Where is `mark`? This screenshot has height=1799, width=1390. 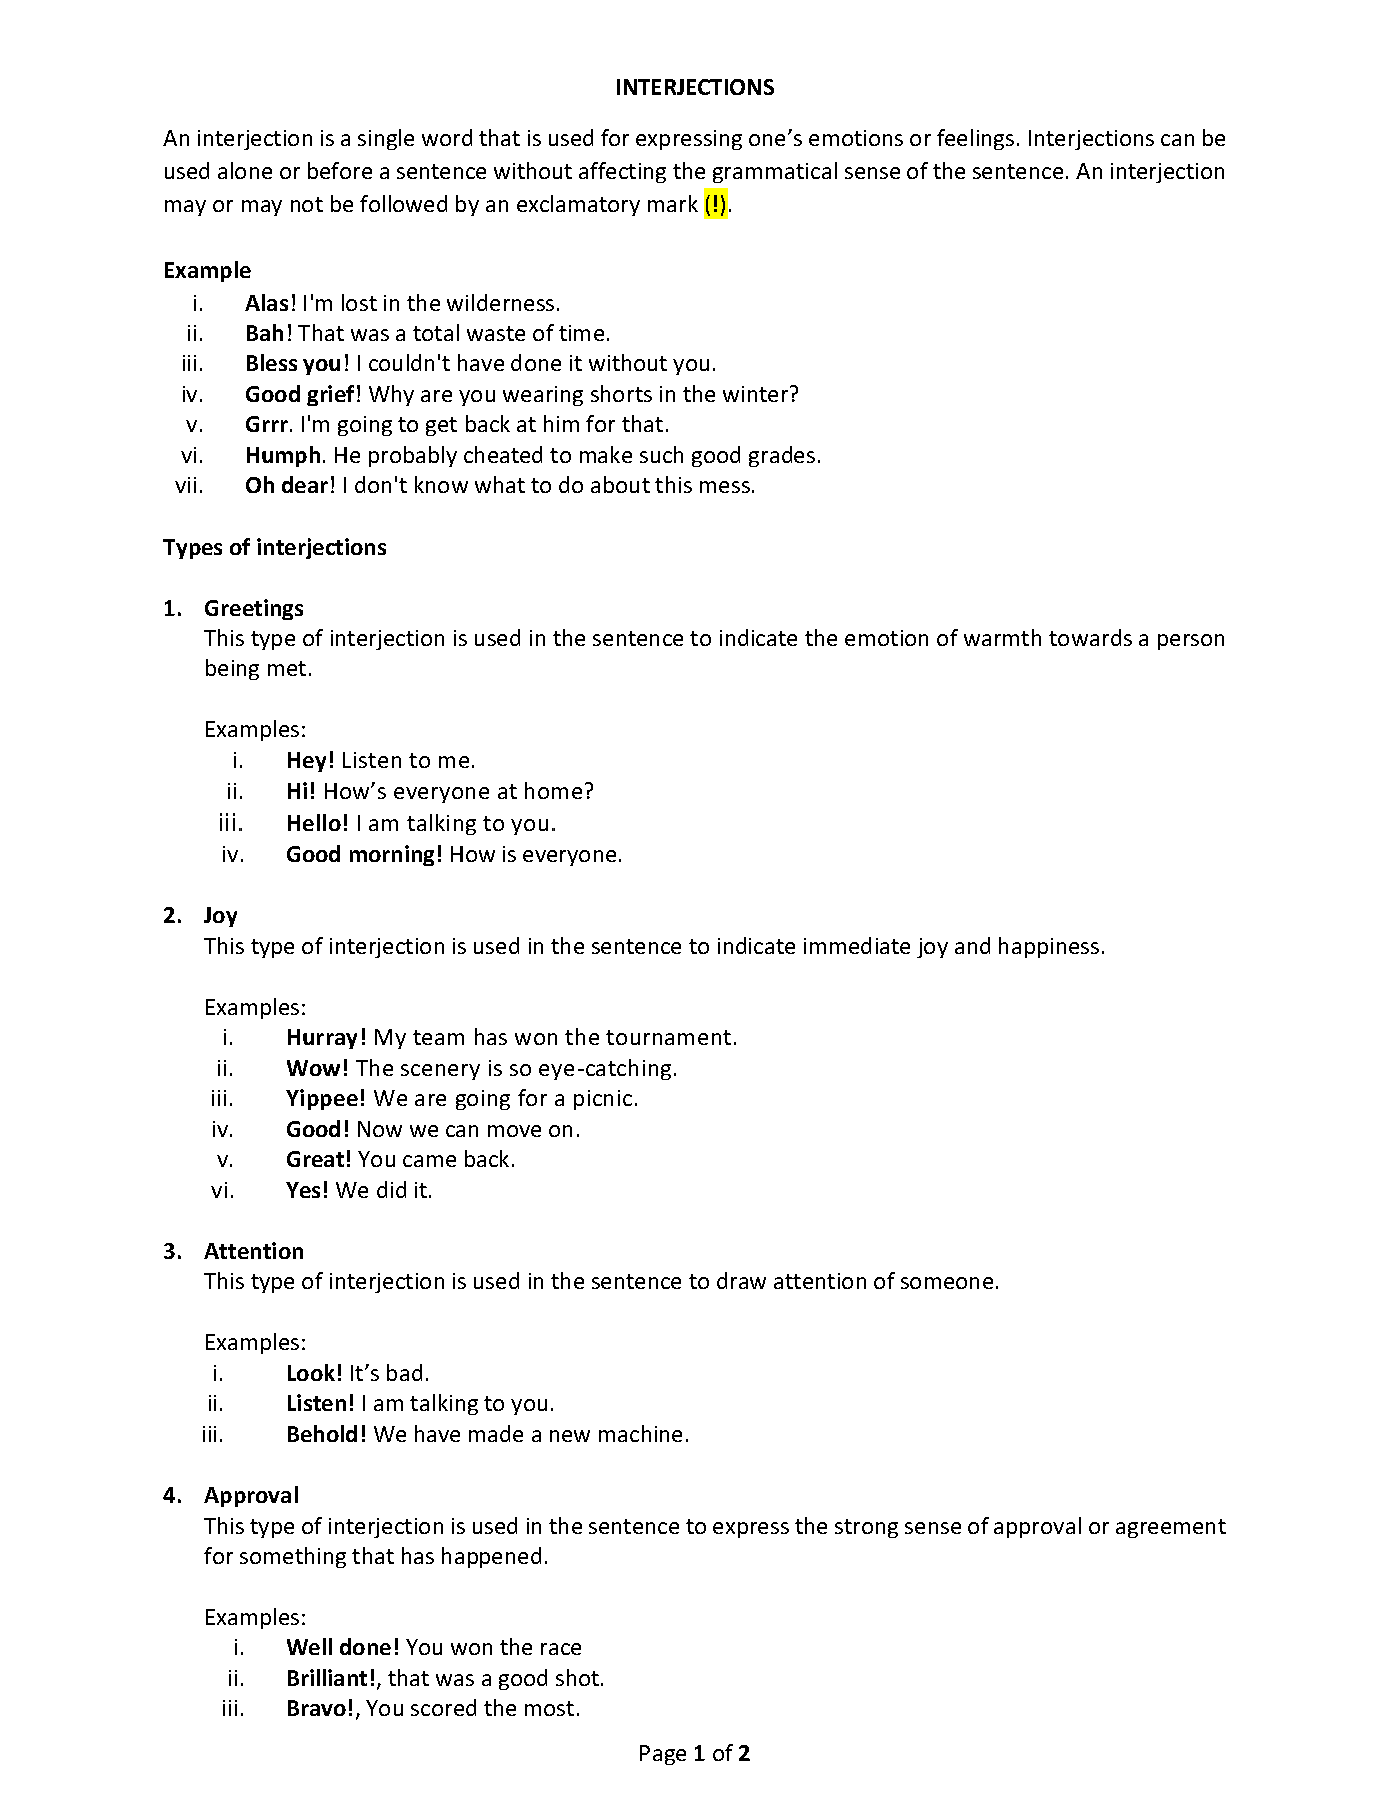
mark is located at coordinates (673, 203).
